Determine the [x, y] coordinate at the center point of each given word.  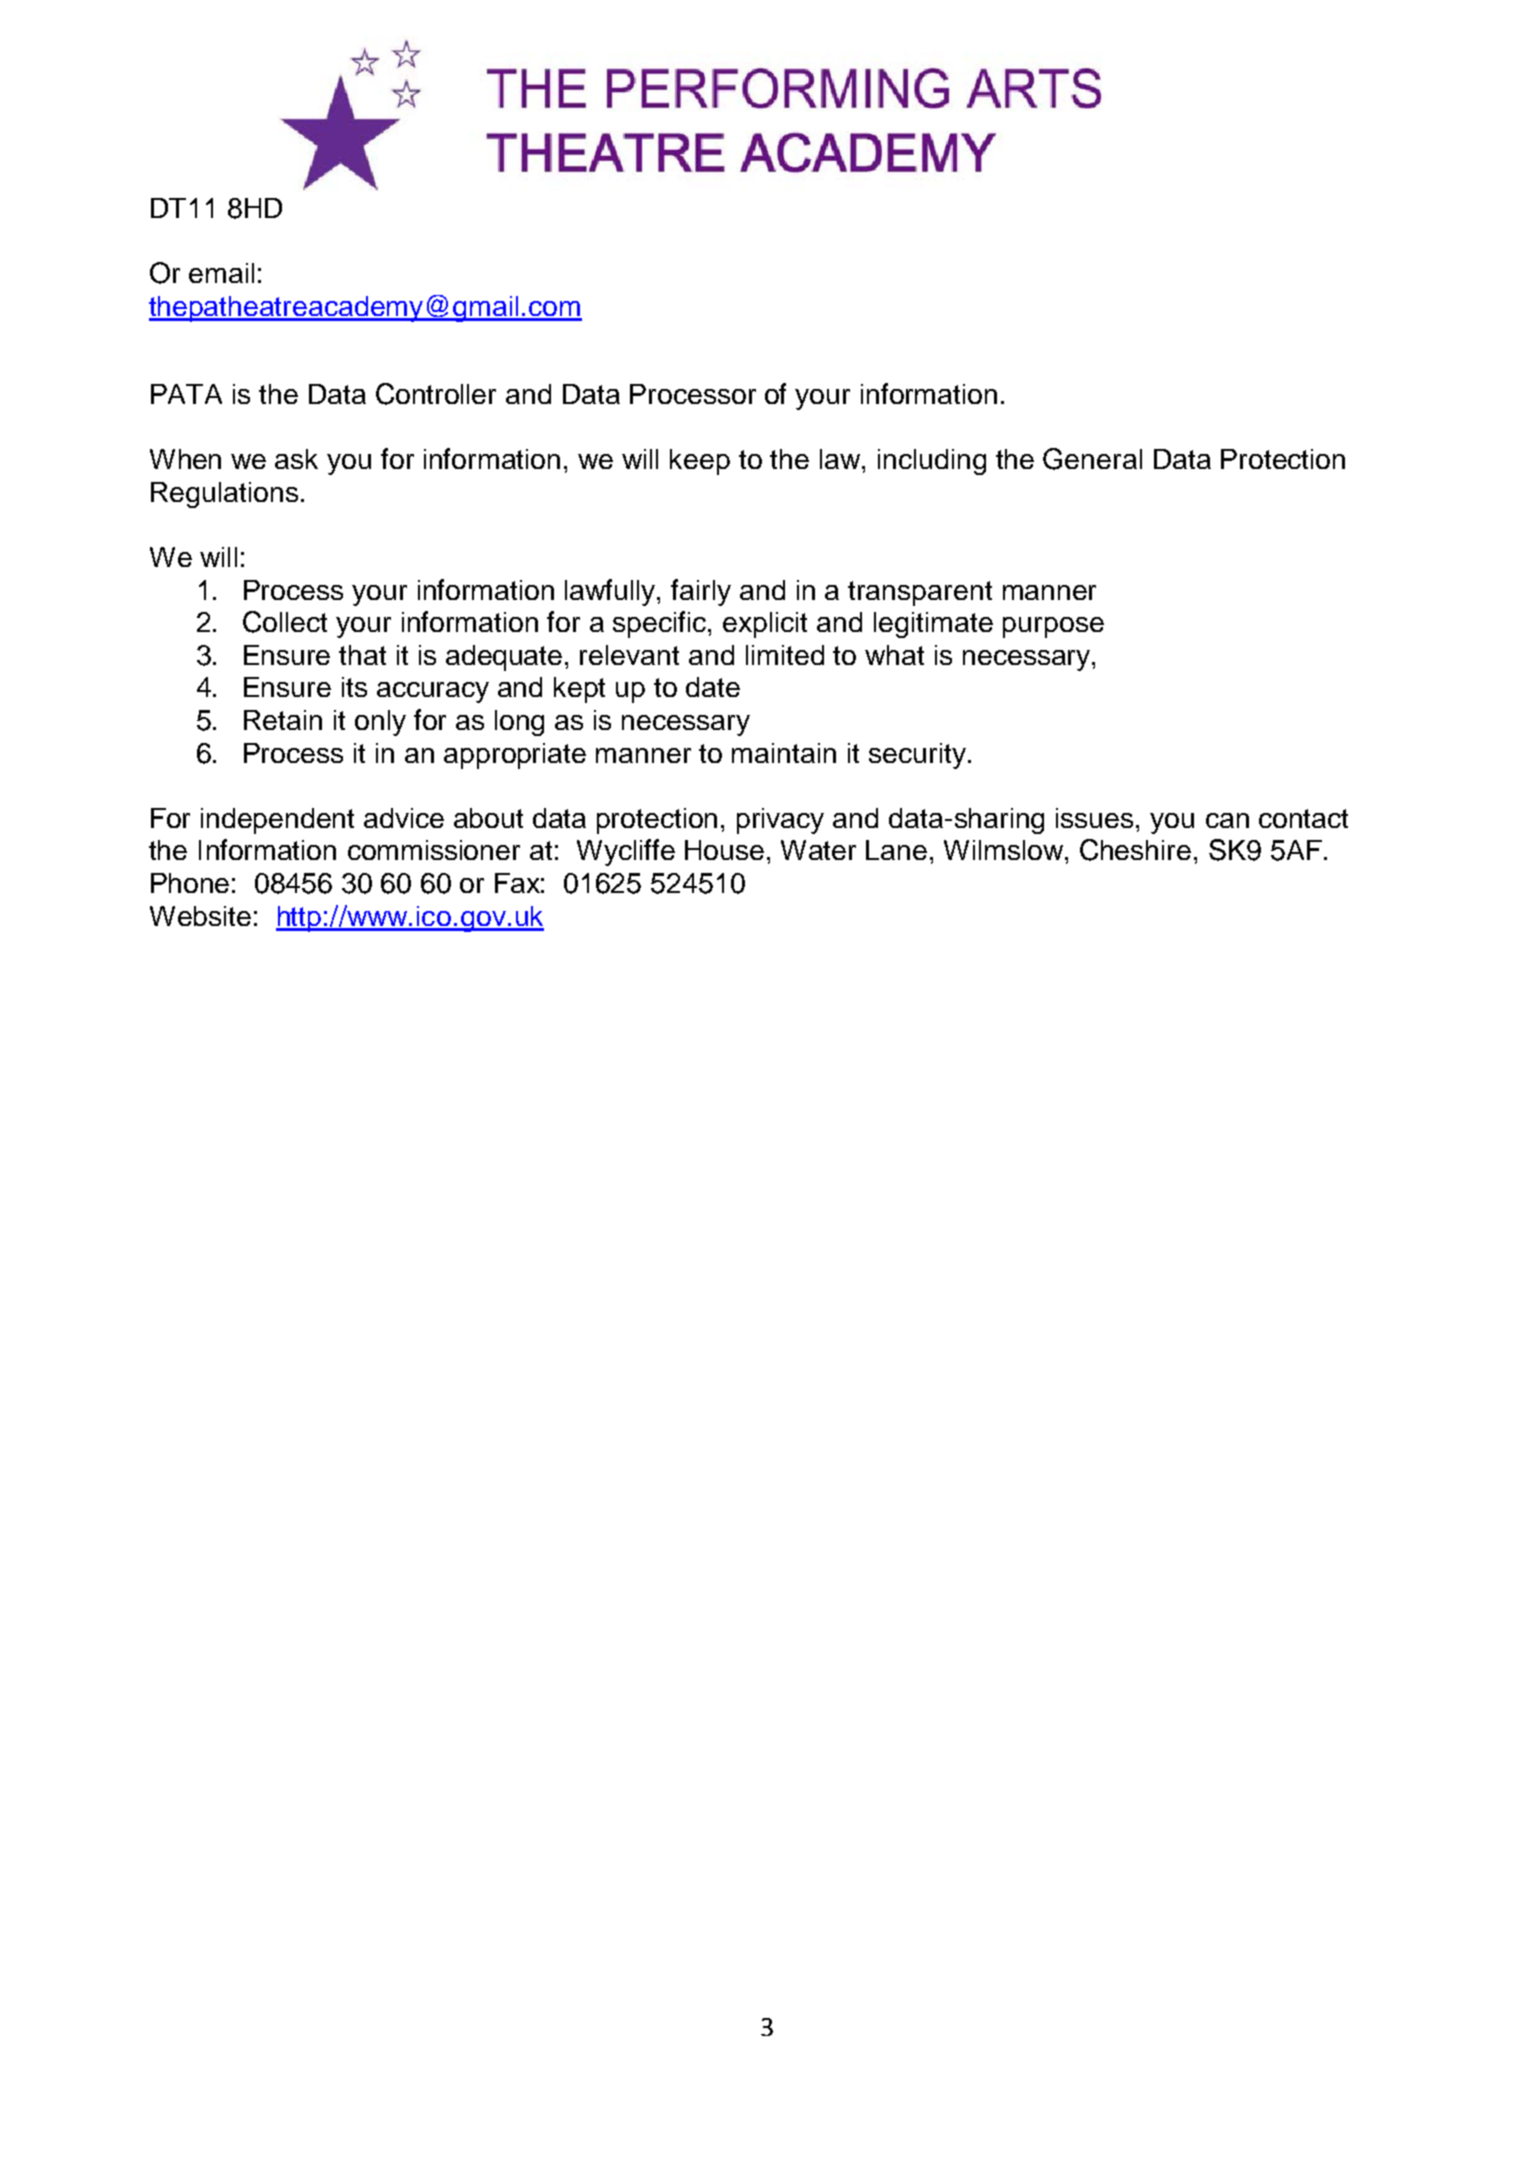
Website [200, 916]
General [1092, 459]
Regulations [224, 495]
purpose [1053, 627]
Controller [436, 394]
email [221, 273]
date [713, 687]
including [932, 462]
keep [700, 462]
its [354, 687]
